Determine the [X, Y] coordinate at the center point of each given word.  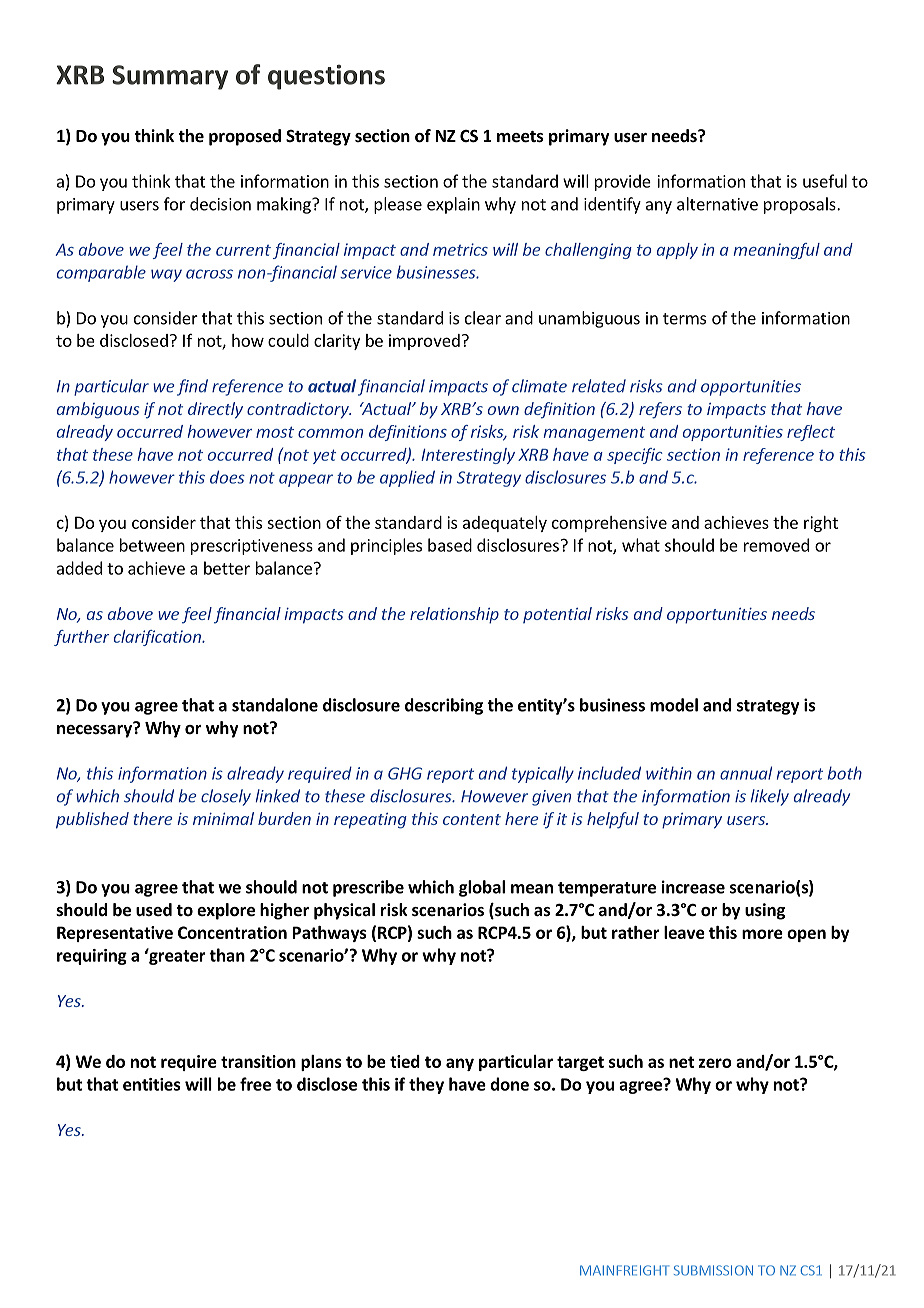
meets [520, 137]
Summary [170, 77]
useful [825, 181]
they [426, 1085]
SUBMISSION [713, 1270]
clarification [158, 638]
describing [444, 706]
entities [151, 1084]
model [674, 705]
